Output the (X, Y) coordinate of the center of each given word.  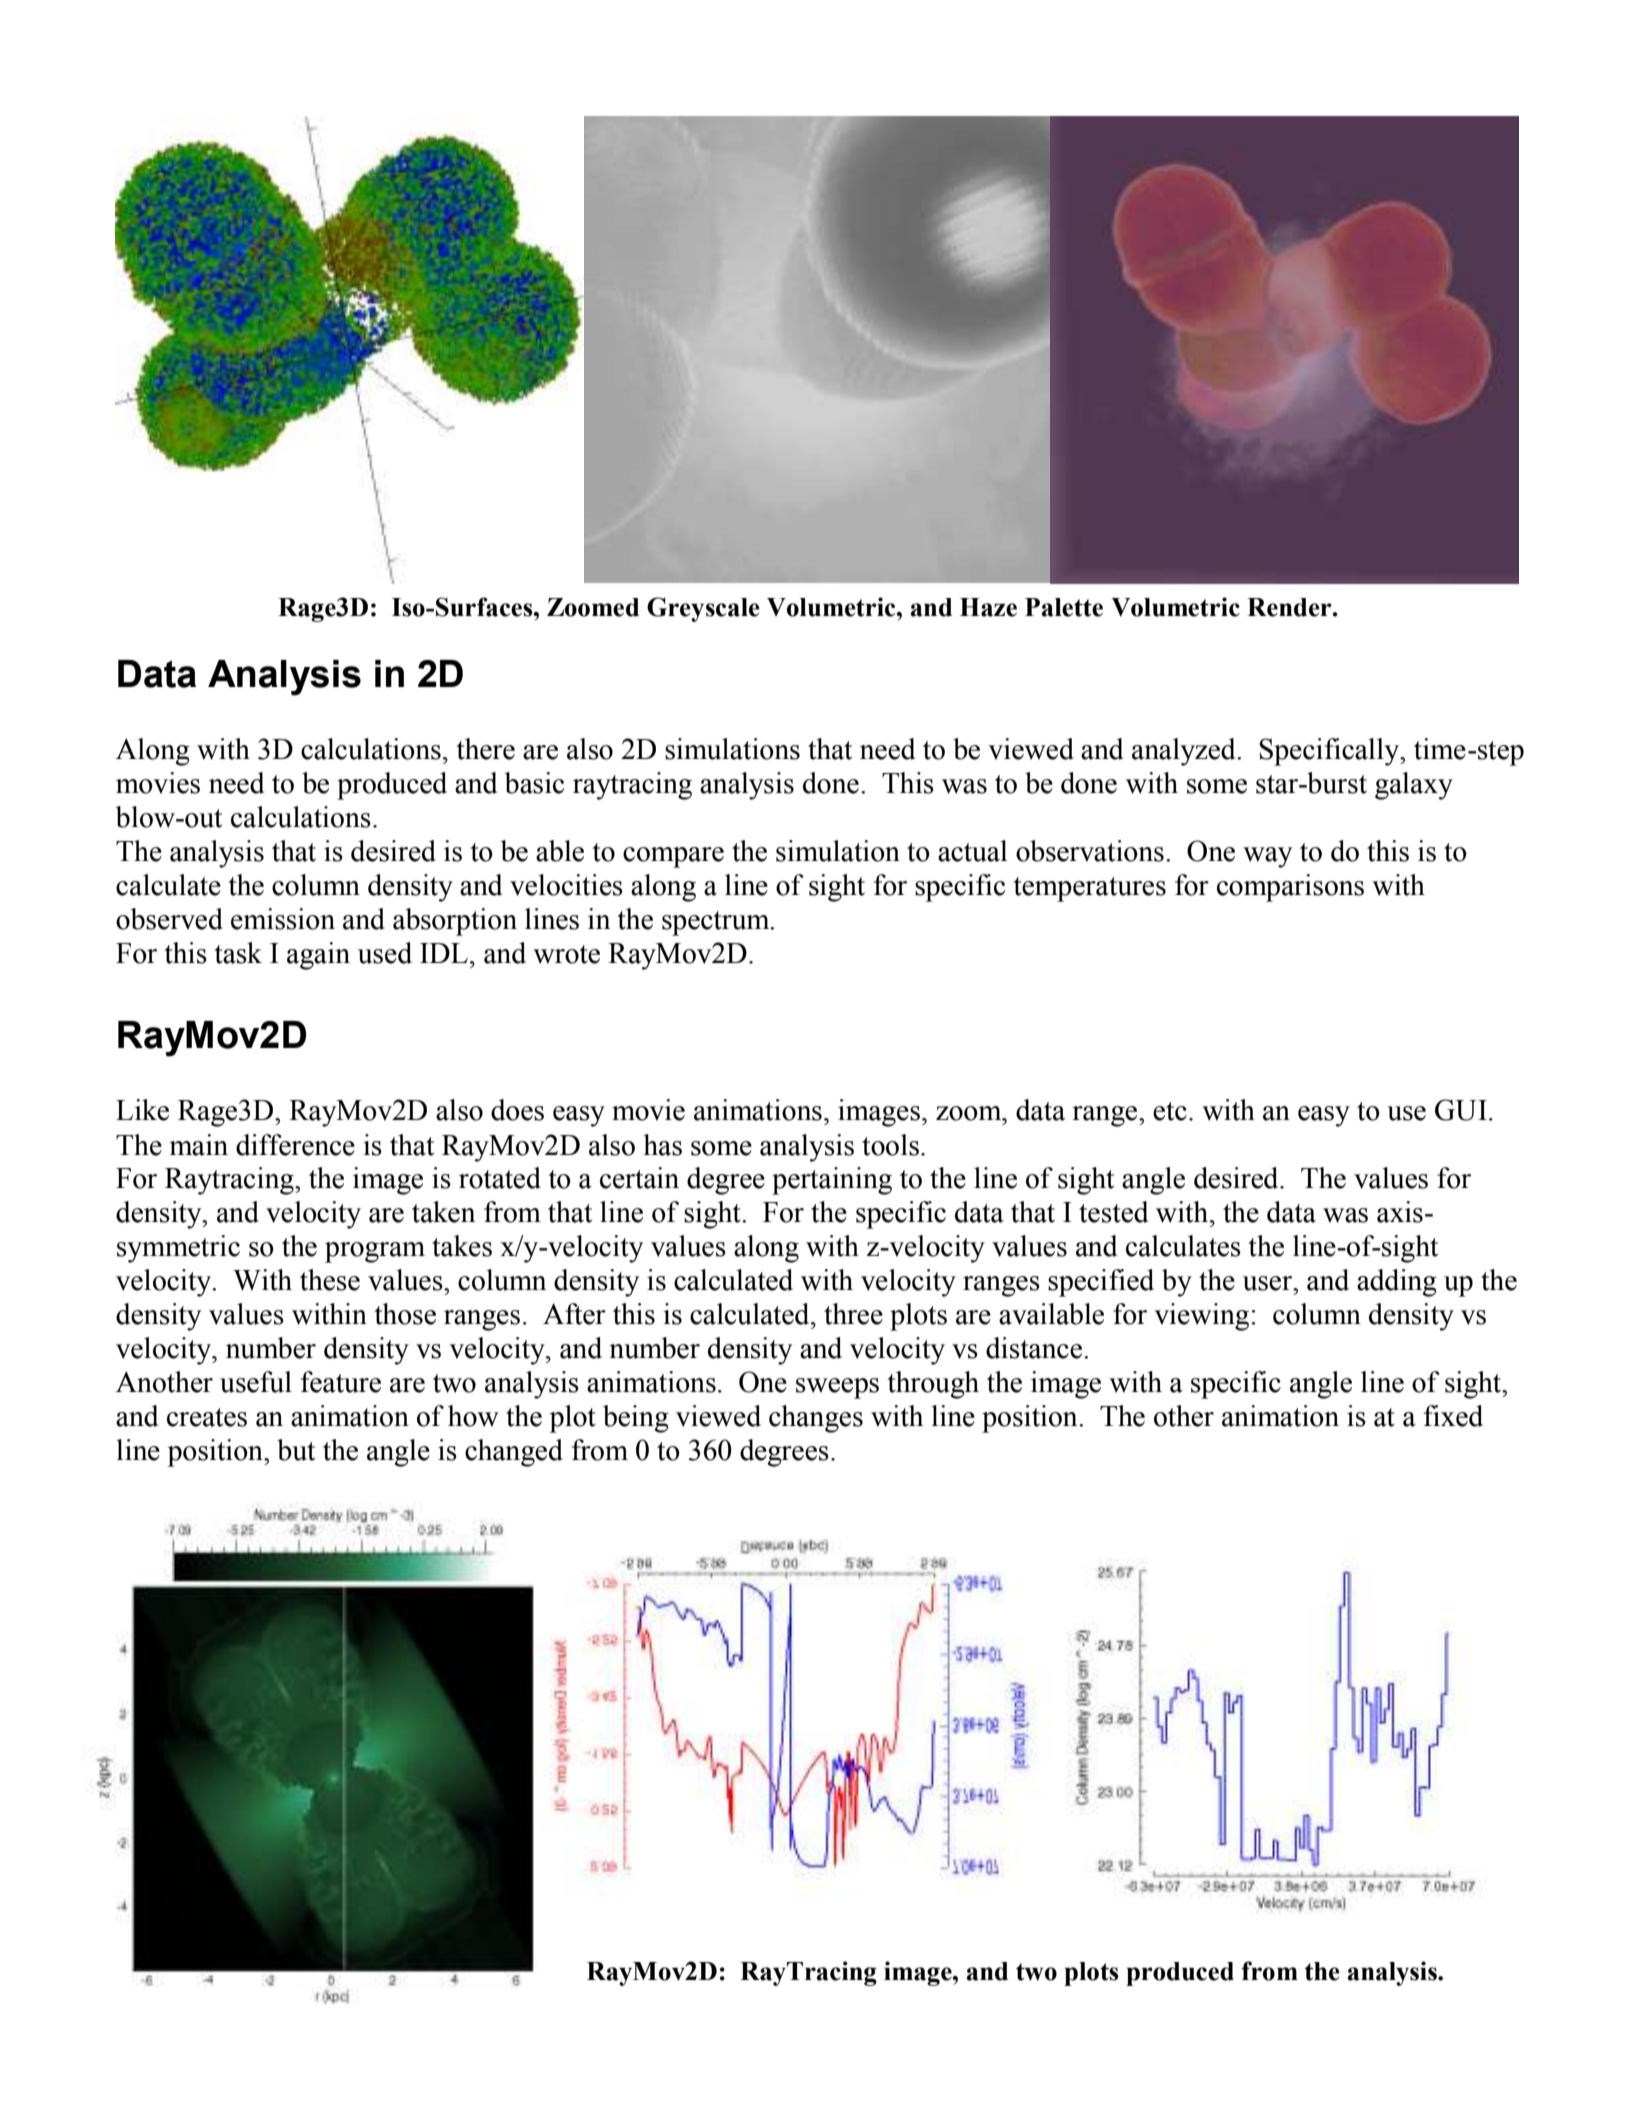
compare (673, 857)
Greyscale (703, 609)
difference (295, 1145)
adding (1397, 1283)
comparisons (1290, 888)
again (318, 956)
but (296, 1450)
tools (890, 1145)
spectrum (717, 923)
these (330, 1280)
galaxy (1414, 786)
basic (534, 783)
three (853, 1314)
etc (1170, 1111)
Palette (1064, 607)
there (485, 749)
